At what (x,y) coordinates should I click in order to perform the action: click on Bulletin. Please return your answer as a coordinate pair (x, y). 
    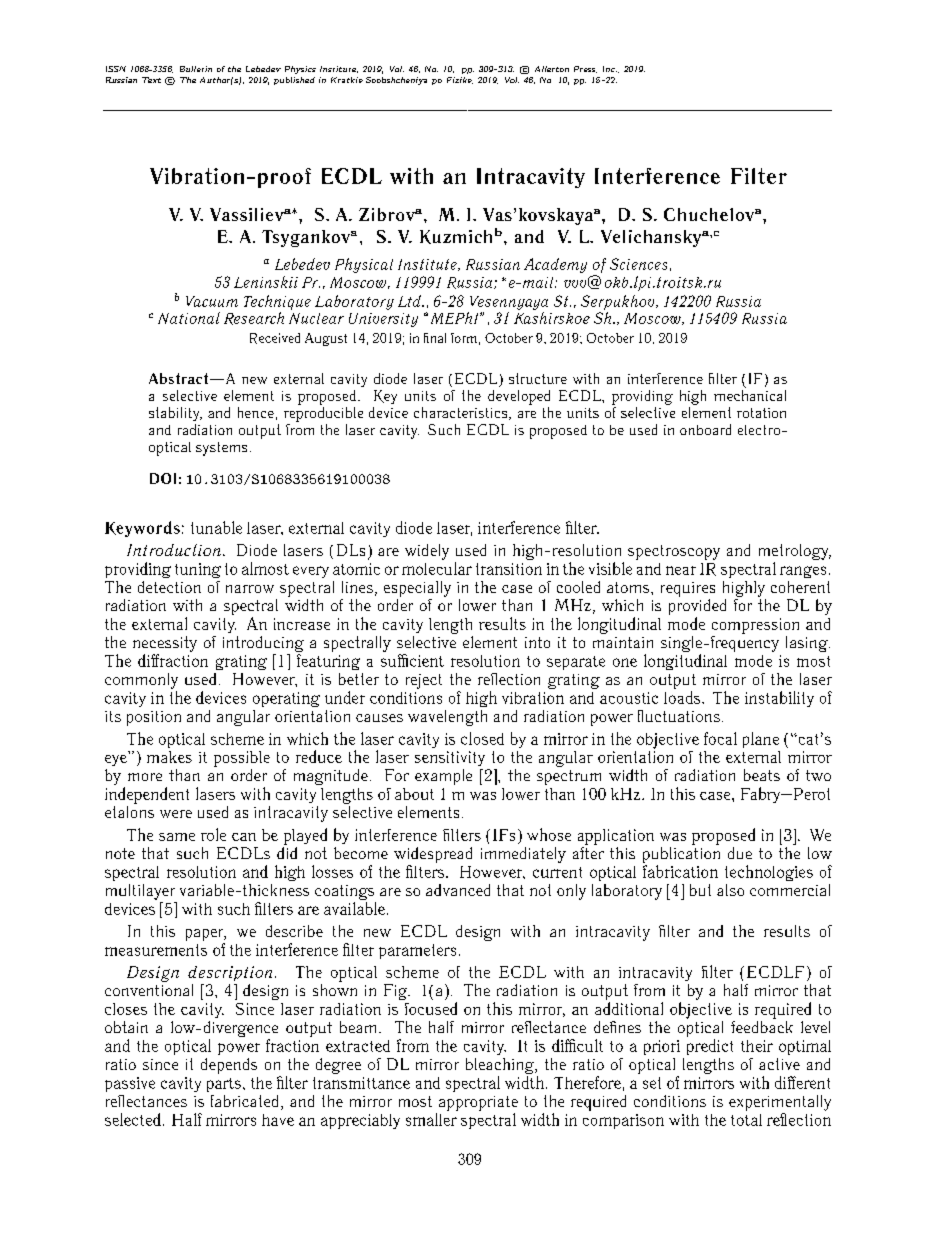
    Looking at the image, I should click on (196, 69).
